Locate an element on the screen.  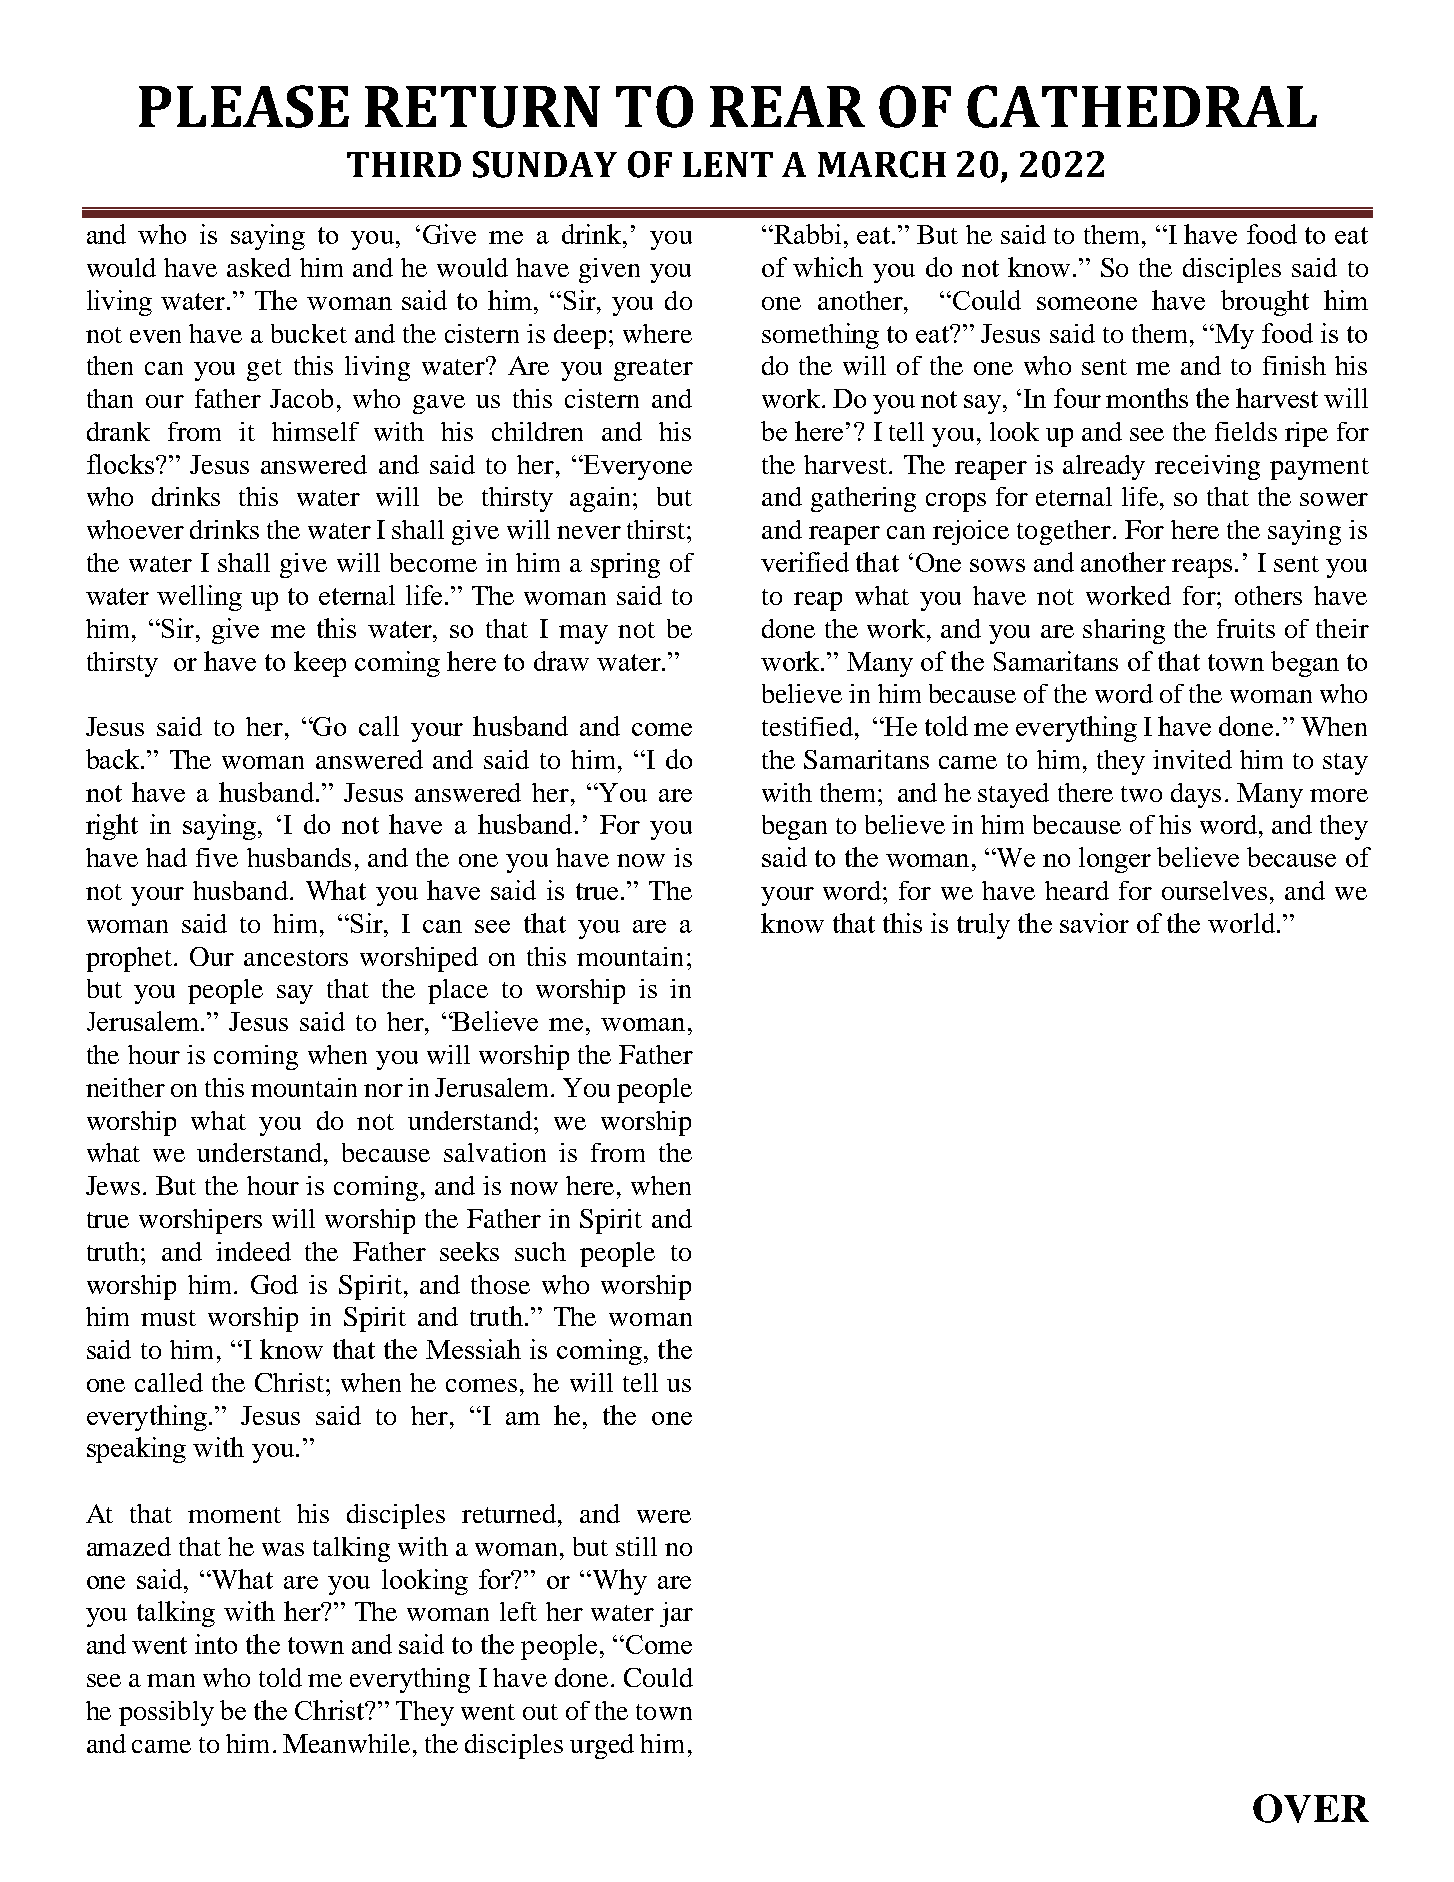
welling is located at coordinates (199, 598).
